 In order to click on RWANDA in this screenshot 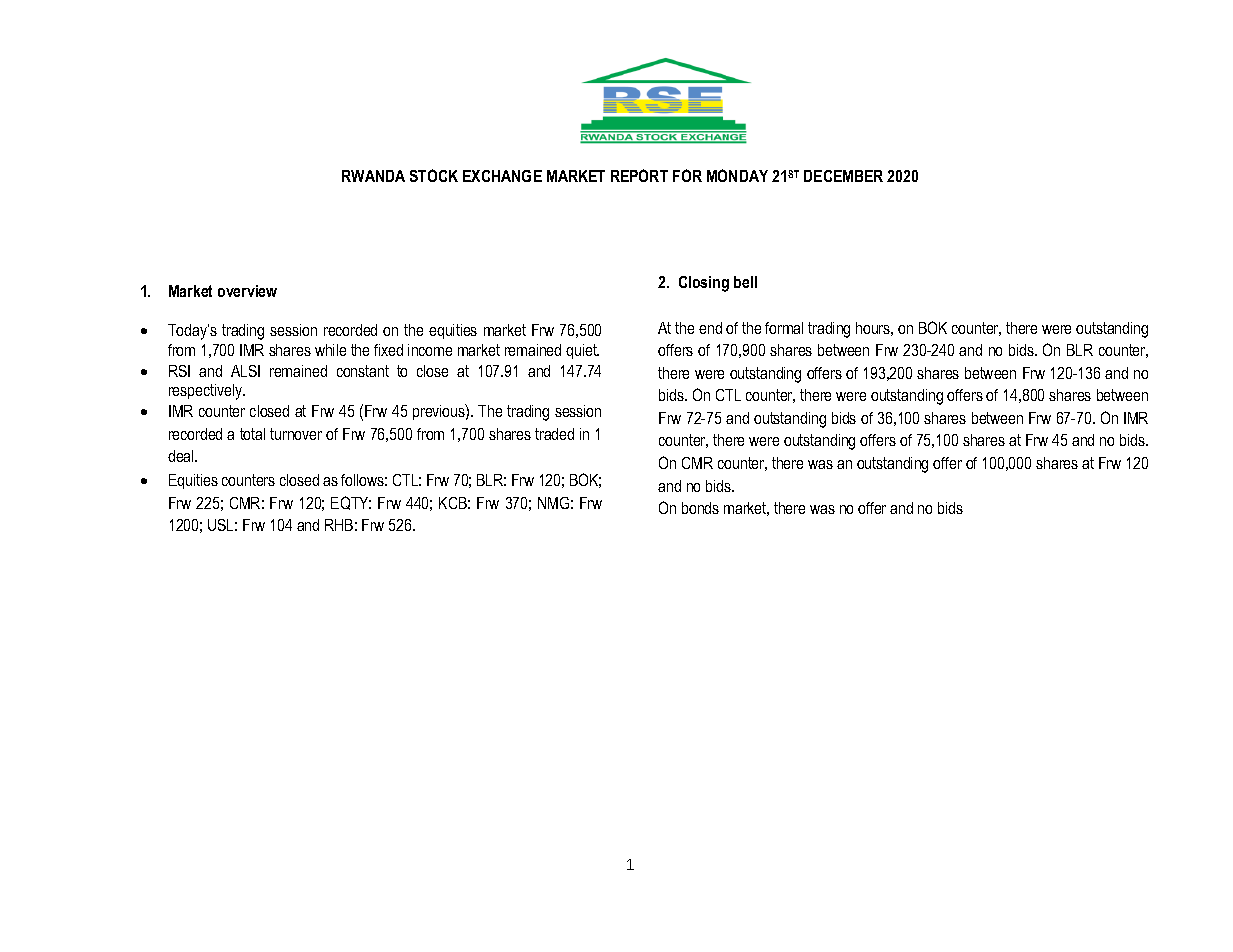, I will do `click(373, 176)`.
